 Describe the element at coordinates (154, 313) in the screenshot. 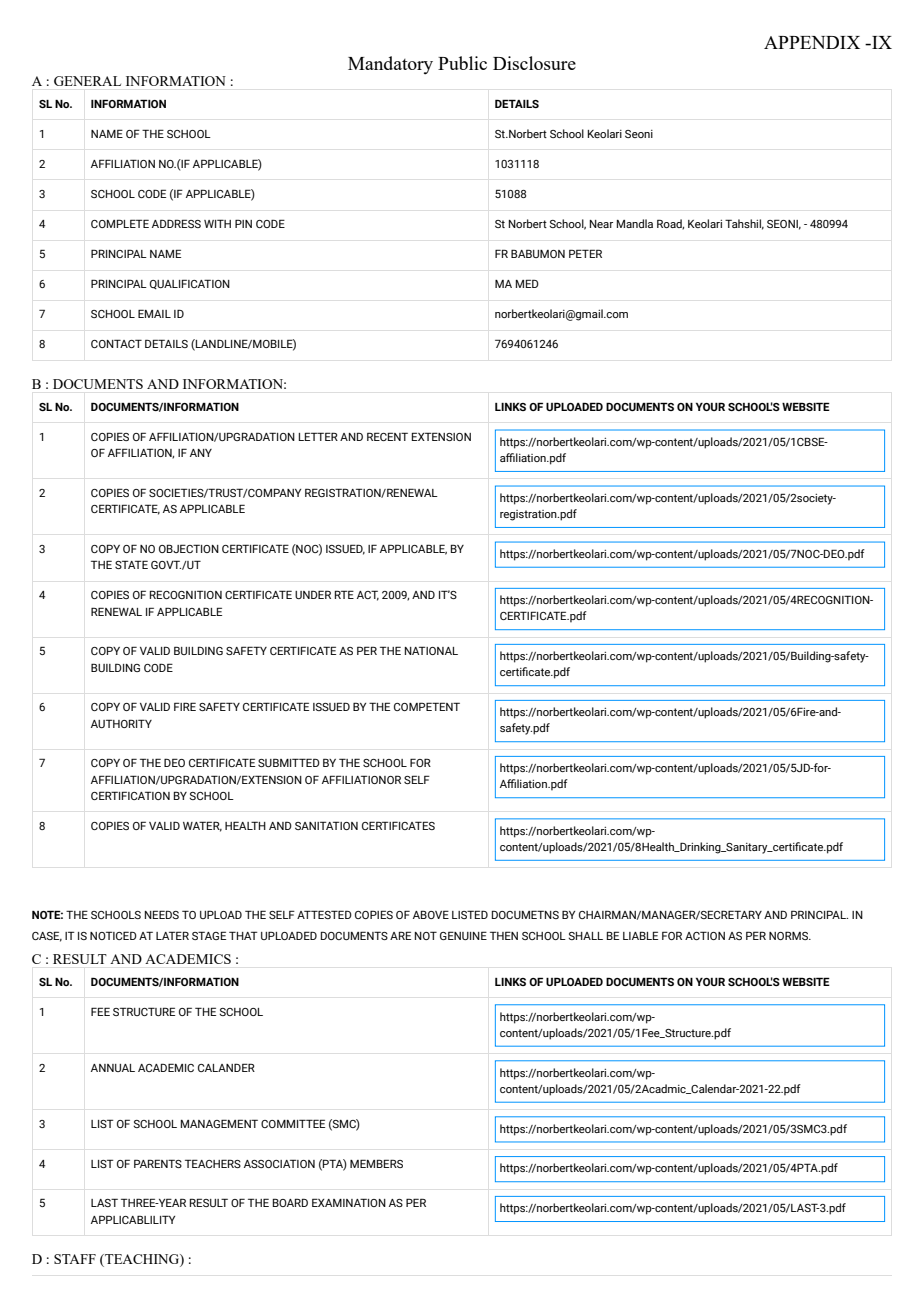

I see `EMAIL` at that location.
